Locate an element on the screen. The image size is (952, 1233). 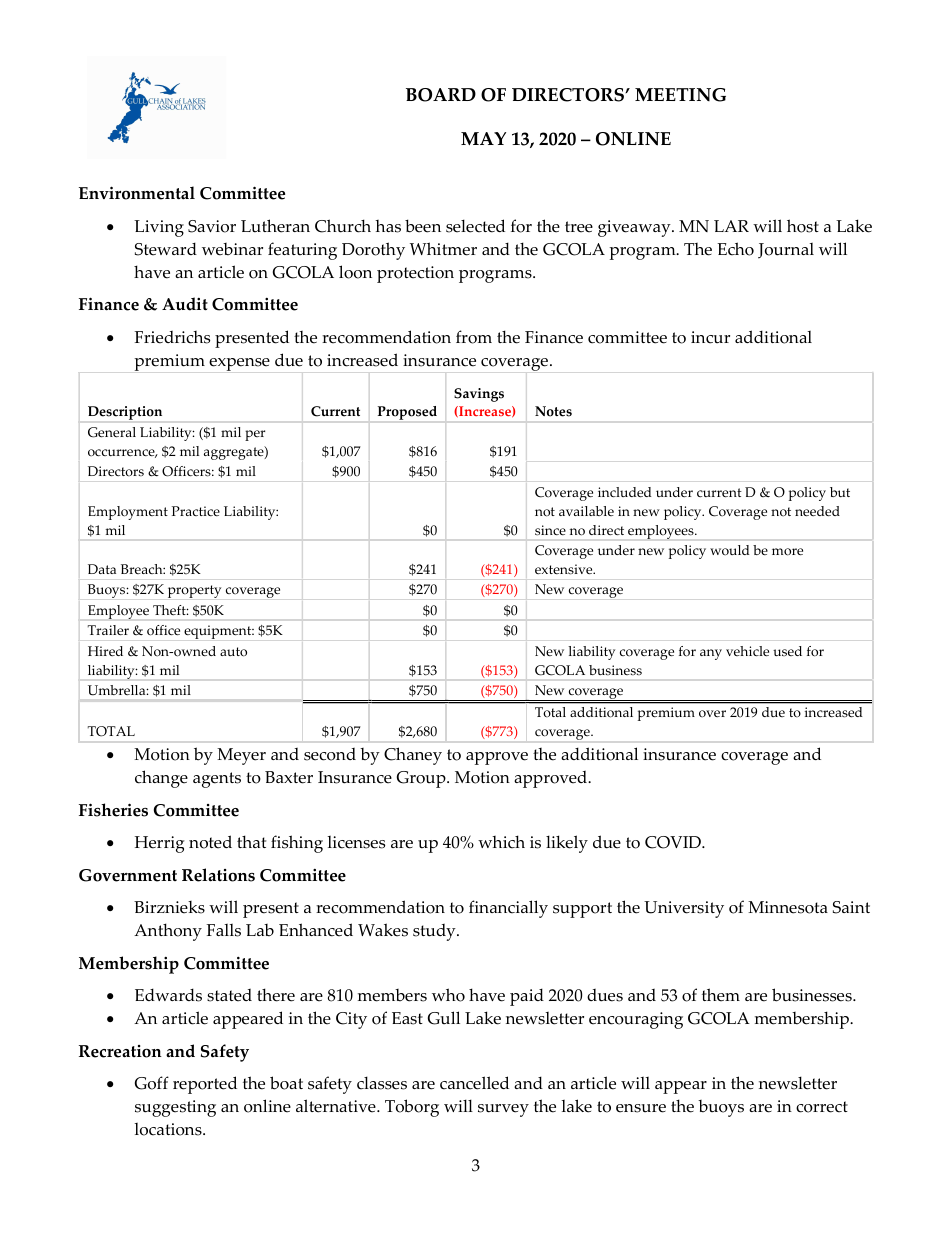
suggesting is located at coordinates (175, 1108).
